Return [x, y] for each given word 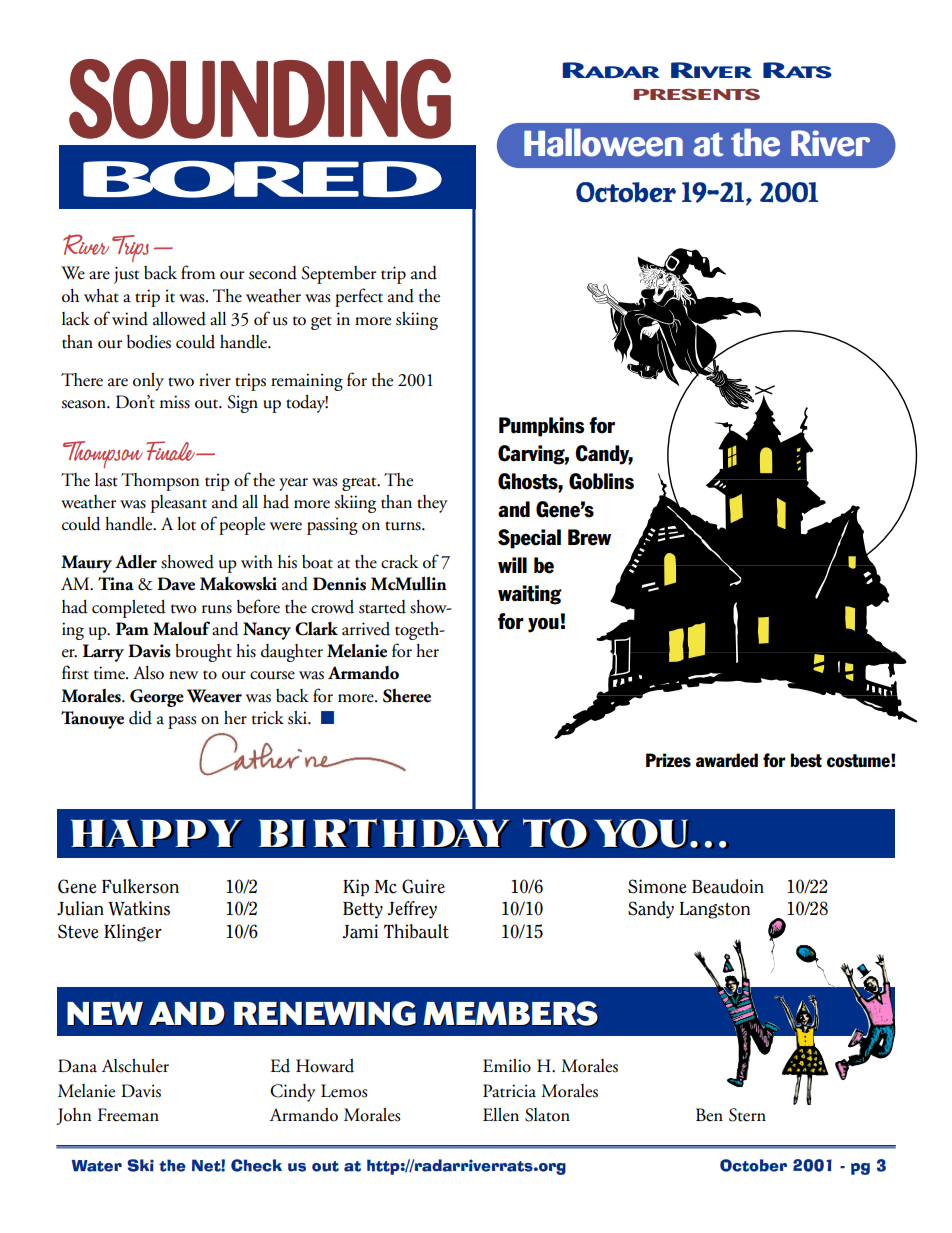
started [382, 607]
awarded [727, 760]
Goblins [601, 481]
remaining [307, 382]
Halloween [603, 142]
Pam [132, 629]
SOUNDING [260, 99]
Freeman [128, 1115]
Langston [714, 910]
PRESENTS [697, 94]
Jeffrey [412, 910]
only [148, 382]
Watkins [139, 908]
